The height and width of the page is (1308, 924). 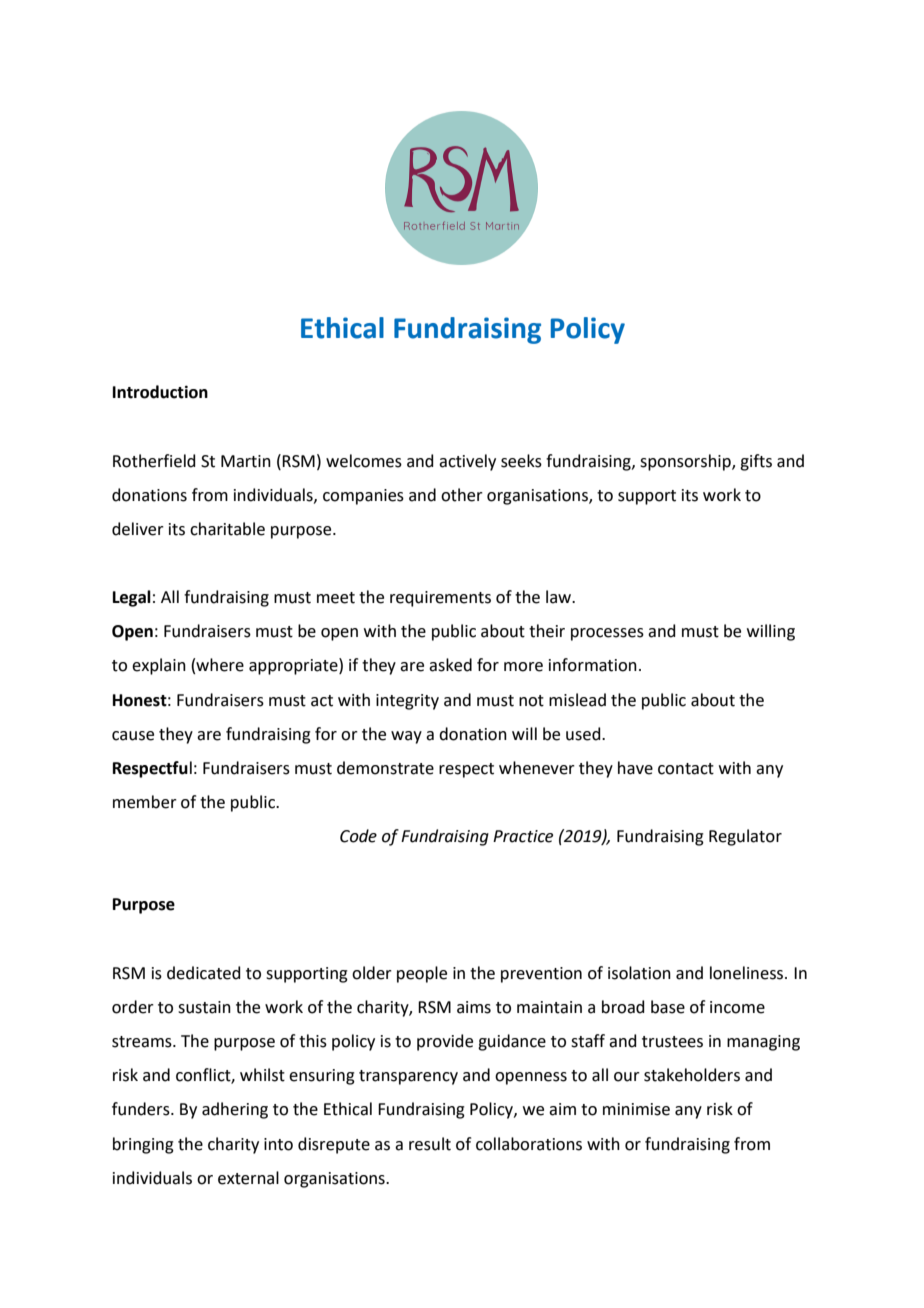 I want to click on actively, so click(x=467, y=462).
